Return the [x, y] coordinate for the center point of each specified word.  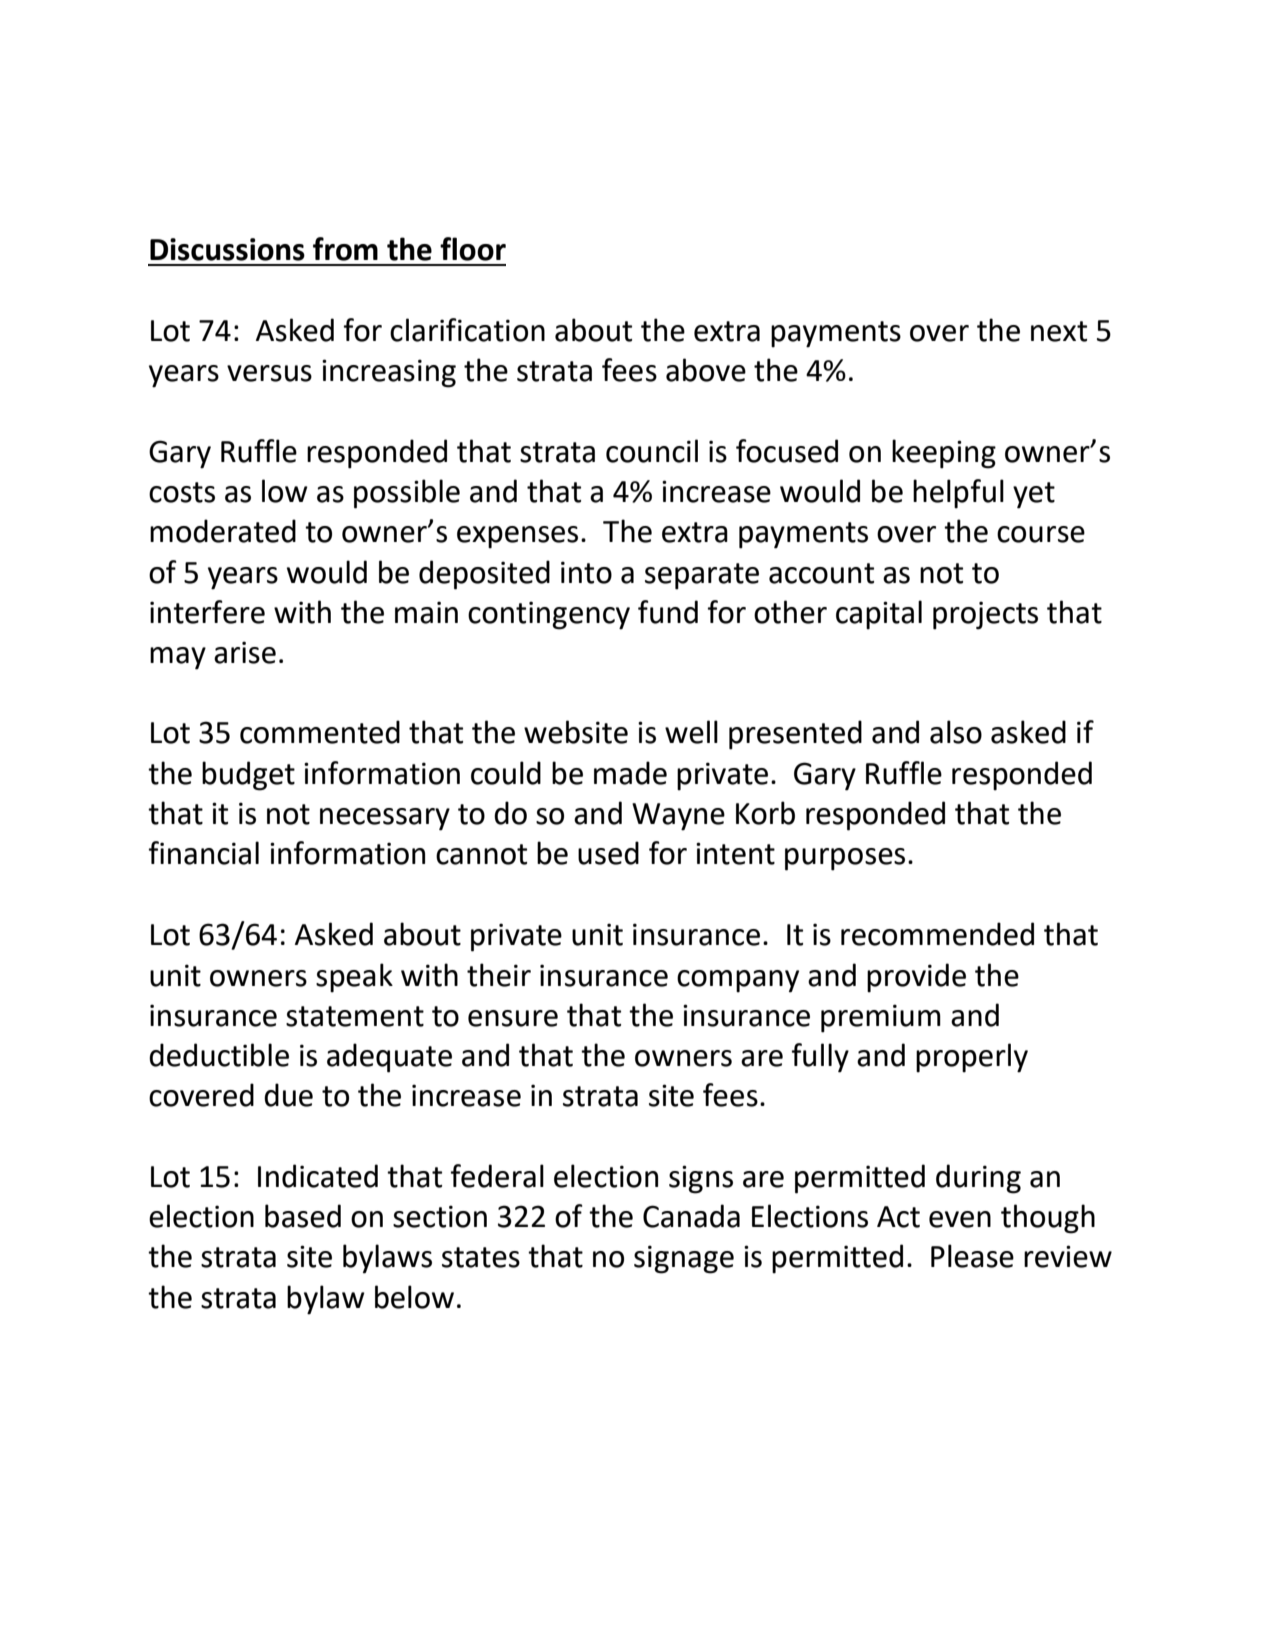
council [652, 451]
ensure [513, 1018]
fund [668, 612]
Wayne [678, 817]
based [303, 1216]
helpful [958, 494]
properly [972, 1058]
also [956, 732]
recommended [937, 934]
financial [204, 853]
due [288, 1095]
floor [473, 249]
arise [245, 652]
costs [182, 492]
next [1059, 331]
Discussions [227, 249]
